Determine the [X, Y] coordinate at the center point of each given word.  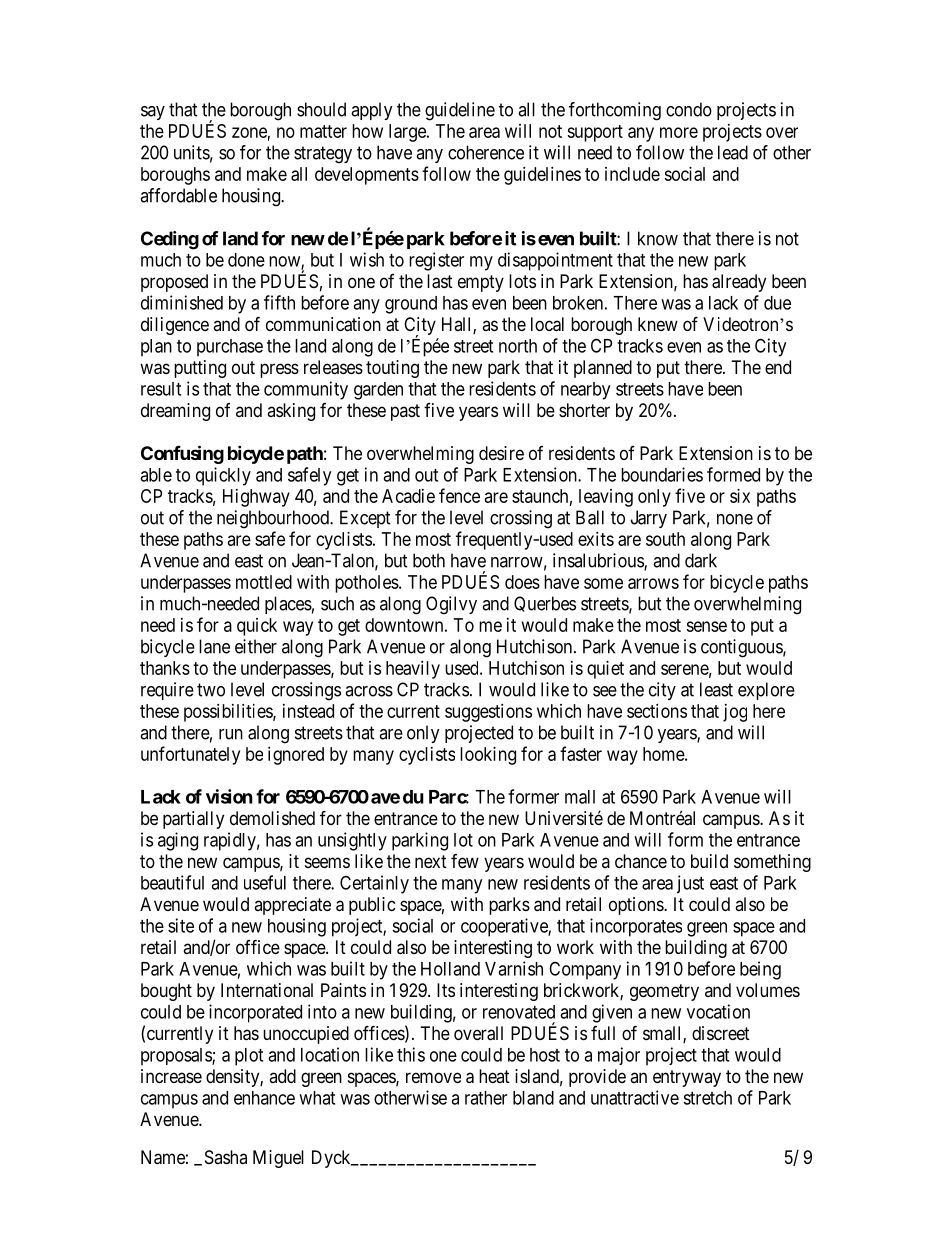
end [778, 367]
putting [200, 369]
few [465, 861]
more [679, 132]
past [405, 412]
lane [214, 646]
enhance [264, 1098]
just [690, 884]
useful [265, 882]
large [408, 133]
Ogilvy [451, 605]
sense [706, 626]
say [153, 113]
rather [486, 1098]
